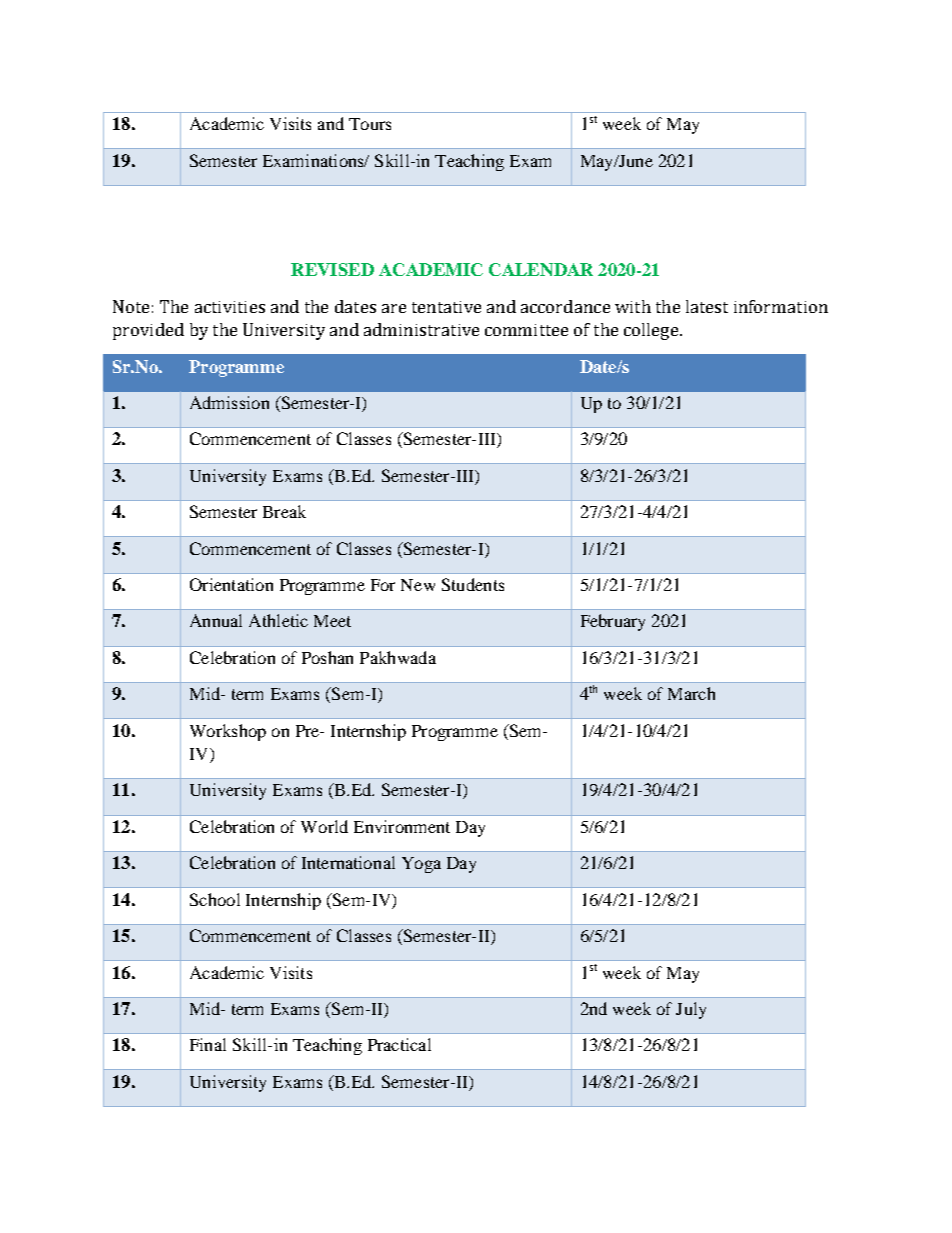  What do you see at coordinates (370, 124) in the image?
I see `Tours` at bounding box center [370, 124].
